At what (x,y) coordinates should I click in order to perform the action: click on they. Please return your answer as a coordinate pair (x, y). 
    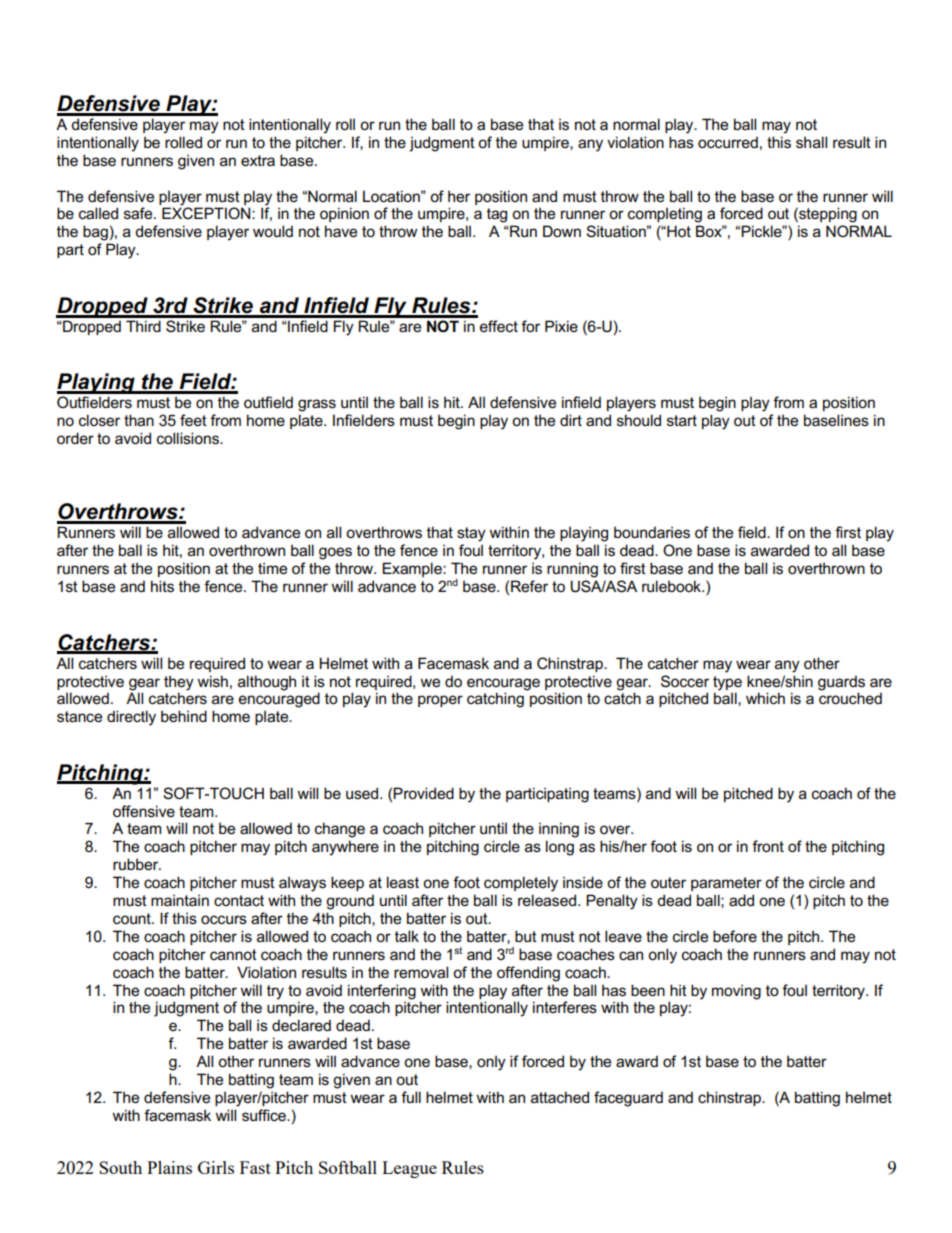
    Looking at the image, I should click on (179, 683).
